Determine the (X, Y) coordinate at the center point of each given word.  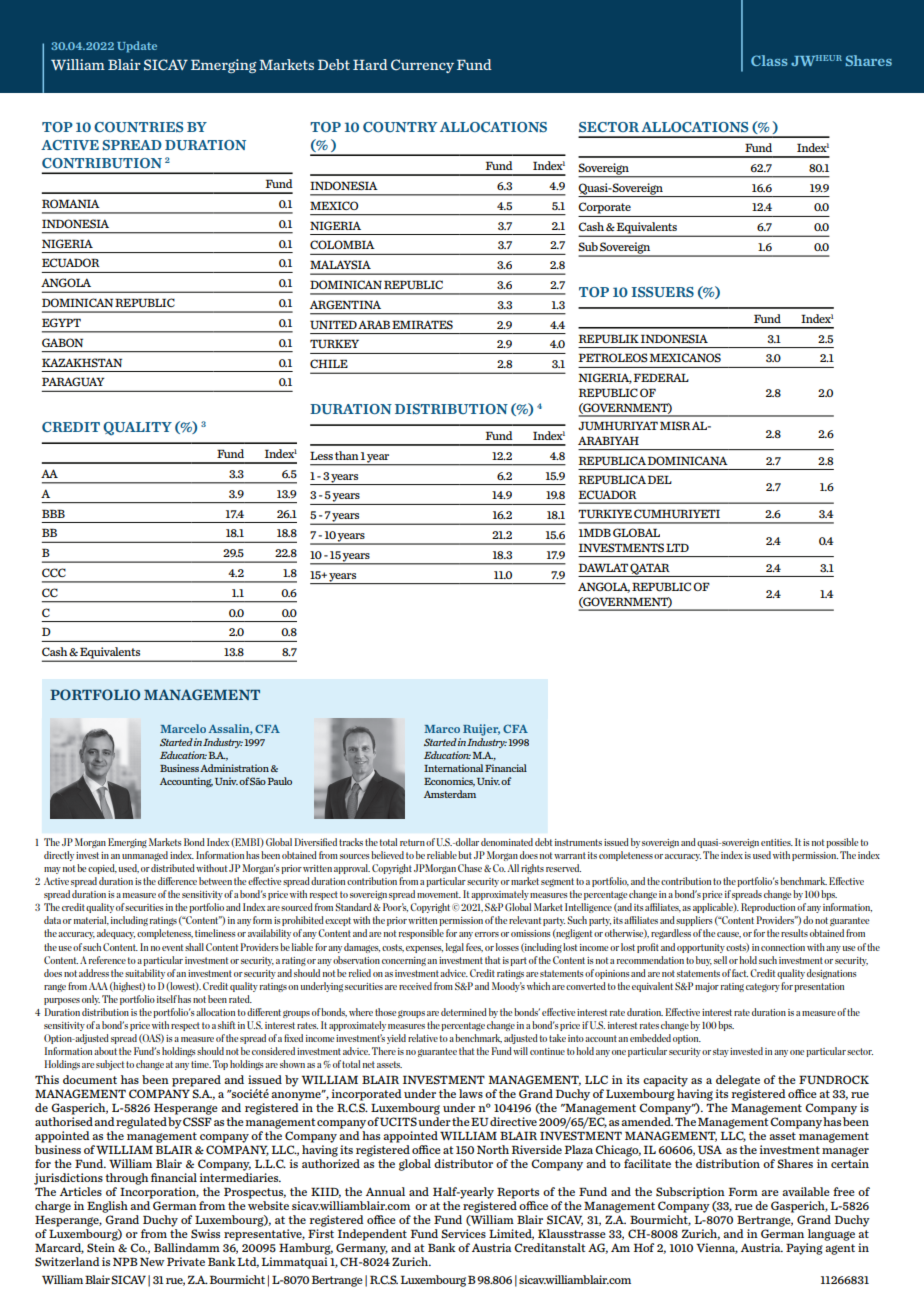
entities (777, 842)
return (412, 842)
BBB (53, 513)
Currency (422, 66)
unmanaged (145, 856)
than (347, 455)
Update (137, 47)
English (107, 1207)
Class (769, 60)
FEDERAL (661, 377)
